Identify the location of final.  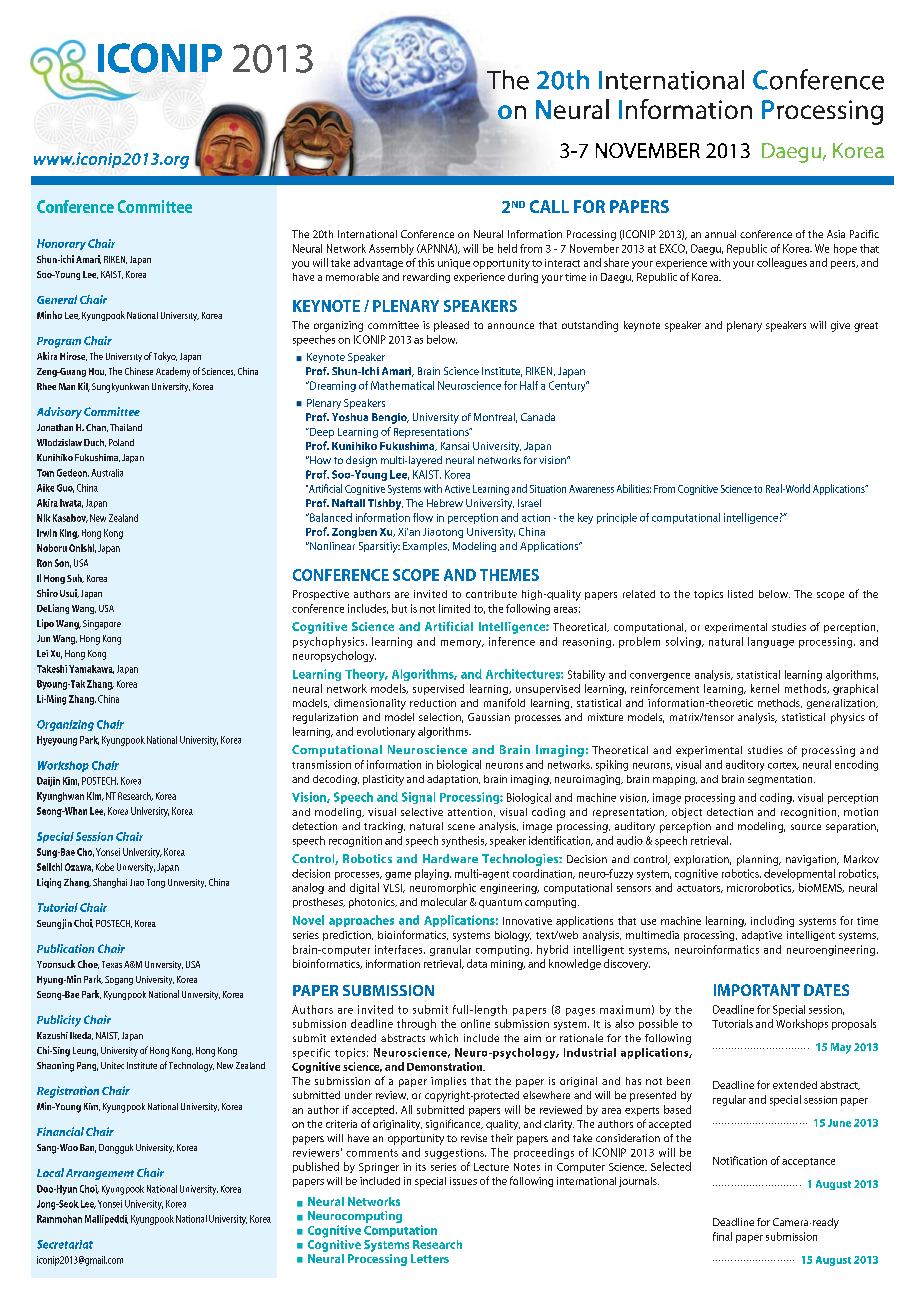
(722, 1236).
